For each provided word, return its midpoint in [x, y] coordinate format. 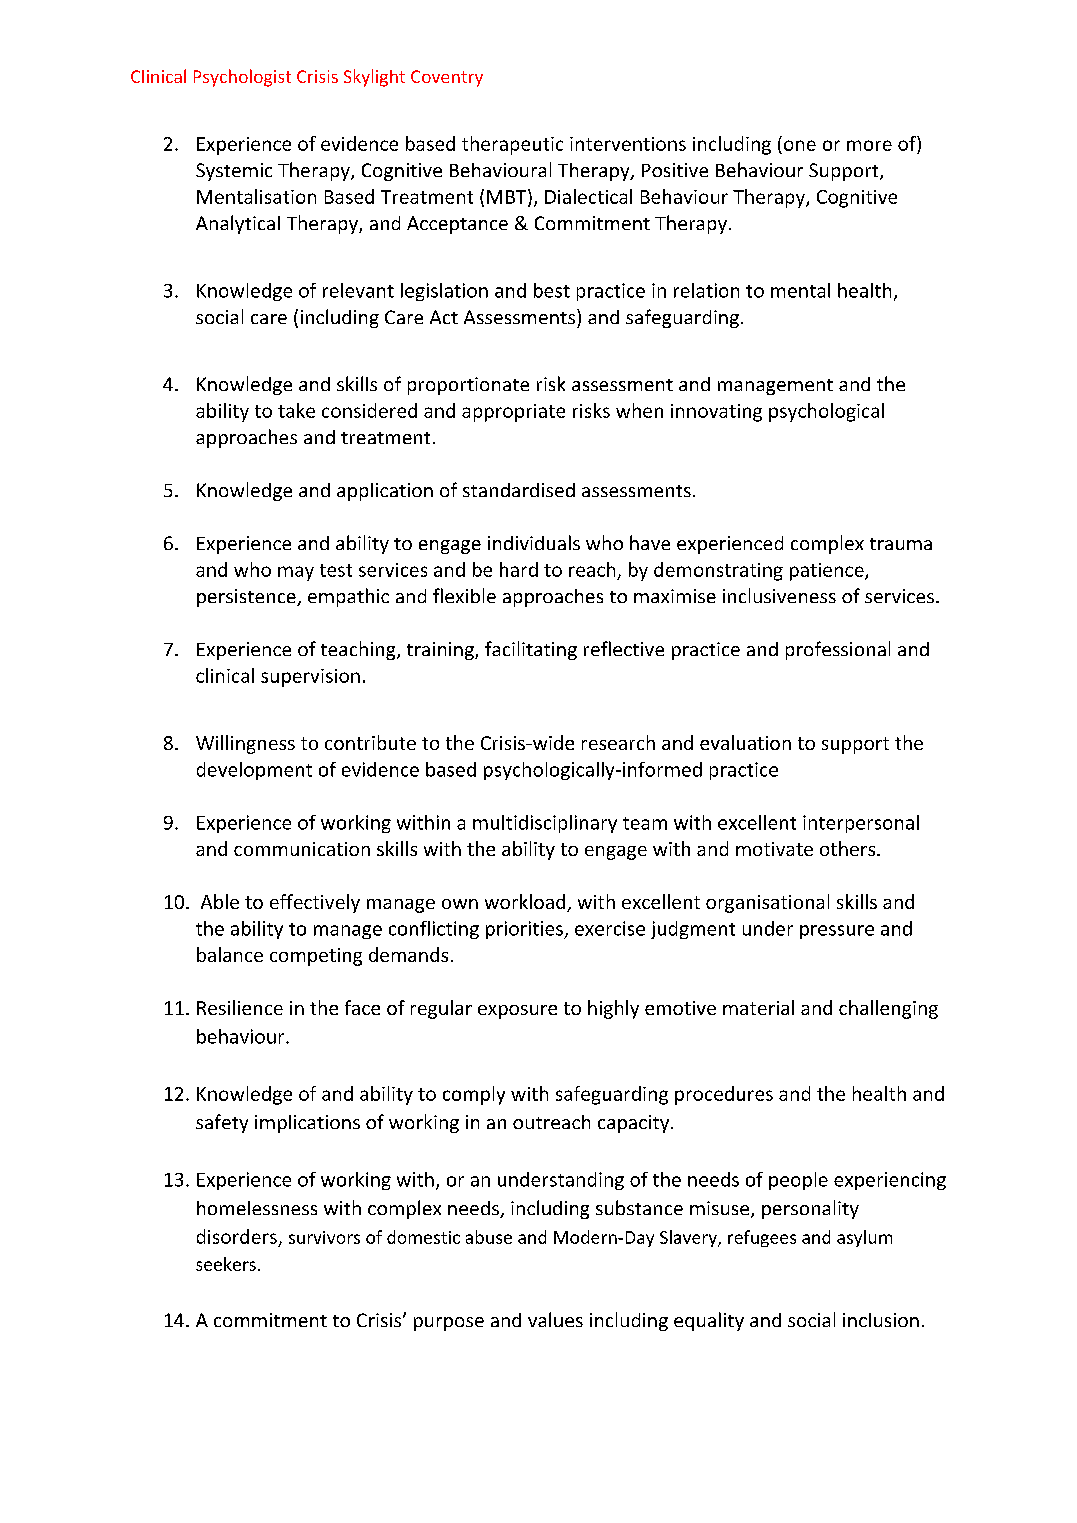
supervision [310, 678]
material [758, 1007]
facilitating [531, 650]
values [555, 1319]
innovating [716, 413]
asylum [864, 1238]
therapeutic [512, 145]
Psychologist [242, 78]
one [798, 147]
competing [316, 957]
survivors [324, 1237]
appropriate [513, 413]
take [296, 410]
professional [838, 650]
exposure [517, 1012]
